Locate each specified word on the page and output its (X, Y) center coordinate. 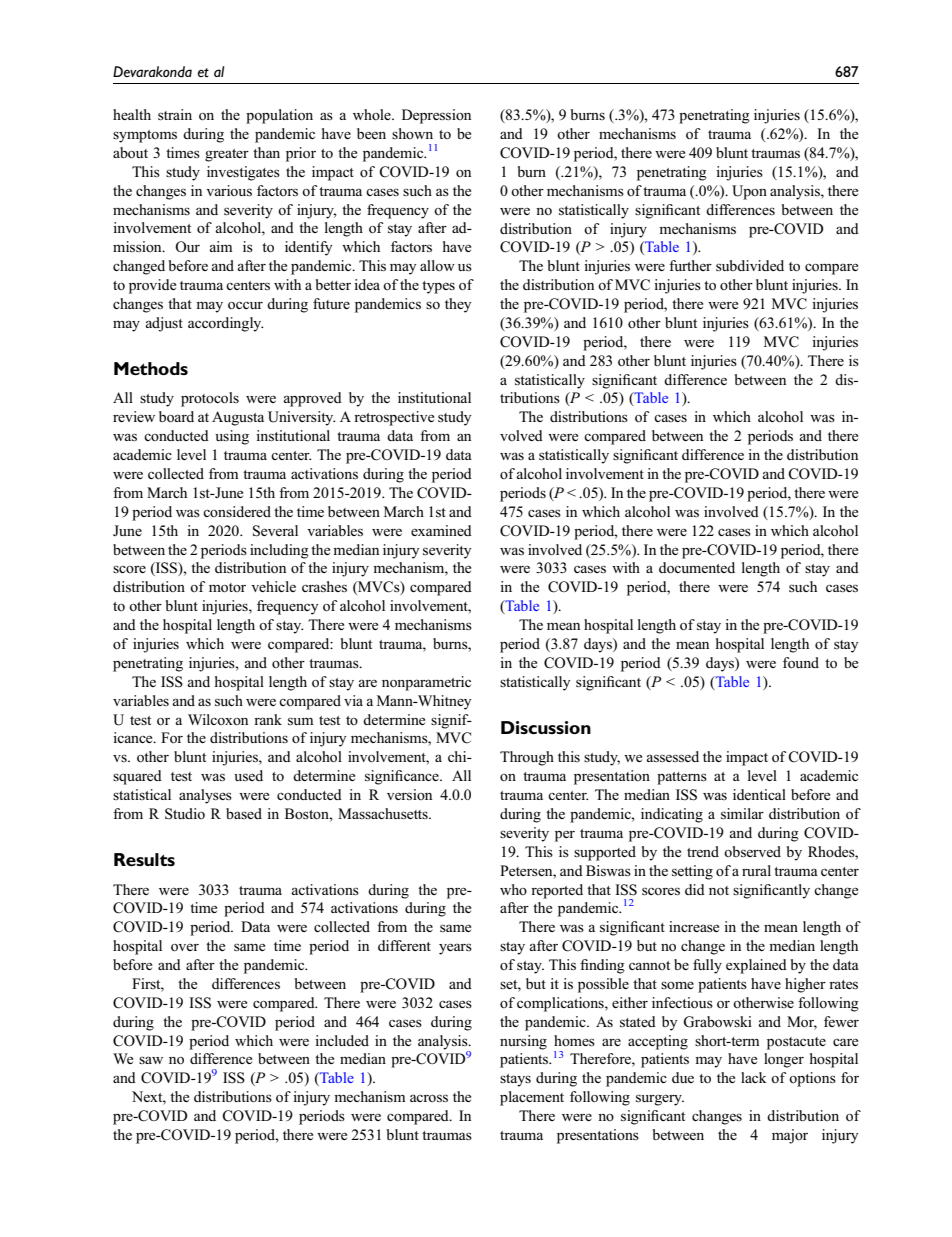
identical (759, 794)
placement (532, 1098)
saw (151, 1060)
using (232, 437)
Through (527, 758)
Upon (749, 192)
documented (697, 567)
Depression (436, 116)
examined (441, 530)
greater (227, 155)
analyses (205, 796)
